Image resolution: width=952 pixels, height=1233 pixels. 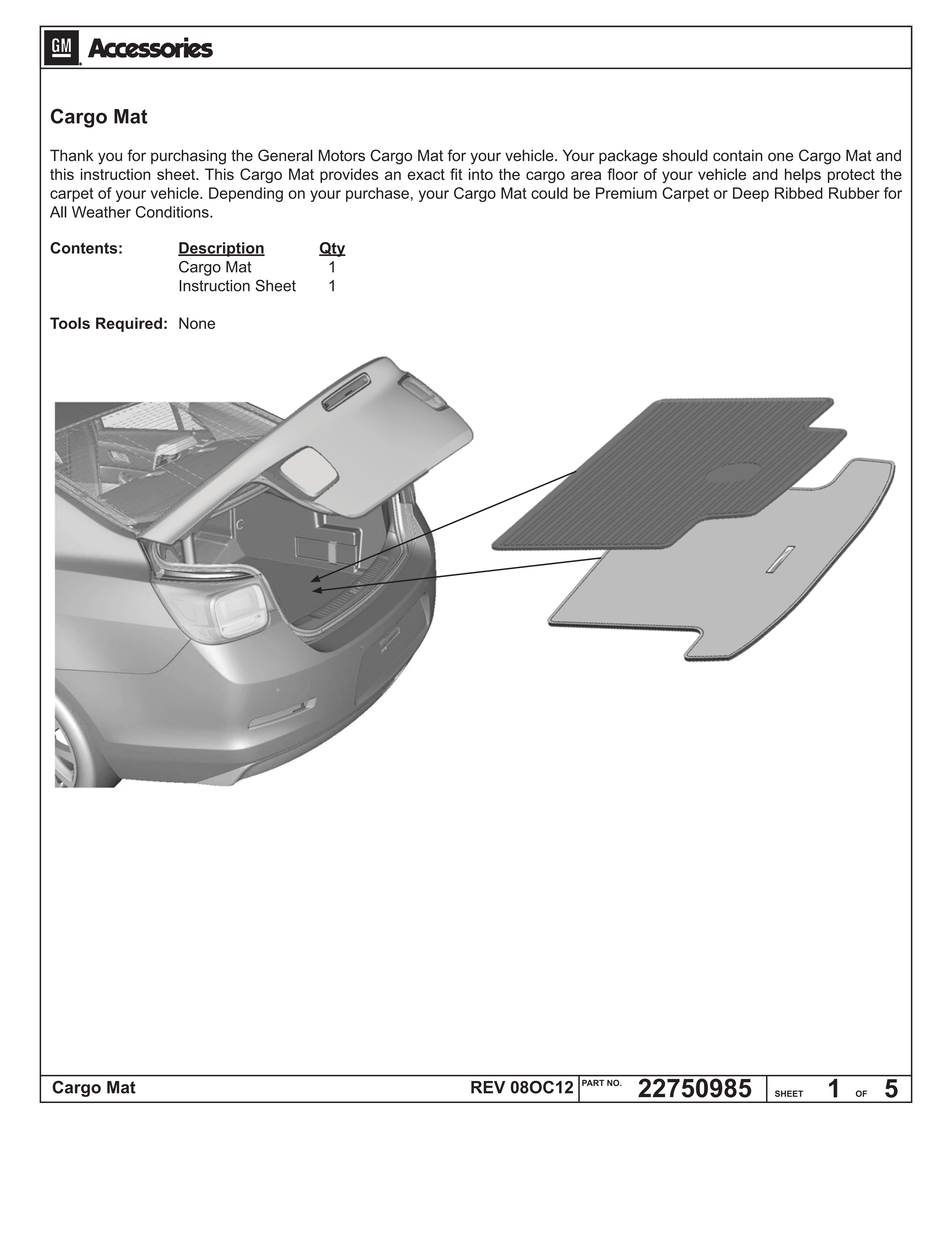 What do you see at coordinates (751, 194) in the image?
I see `Deep` at bounding box center [751, 194].
